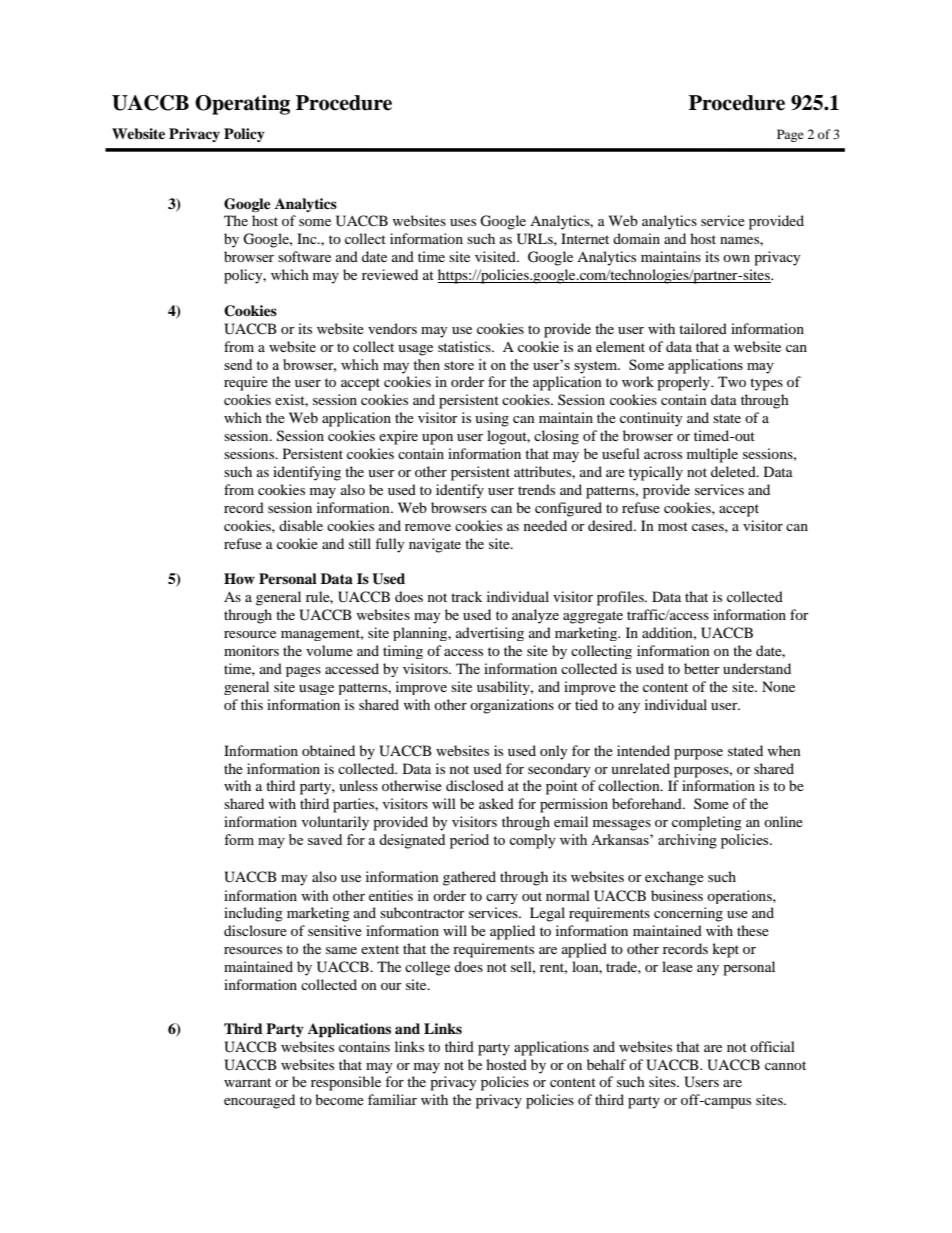  What do you see at coordinates (242, 105) in the screenshot?
I see `Operating` at bounding box center [242, 105].
